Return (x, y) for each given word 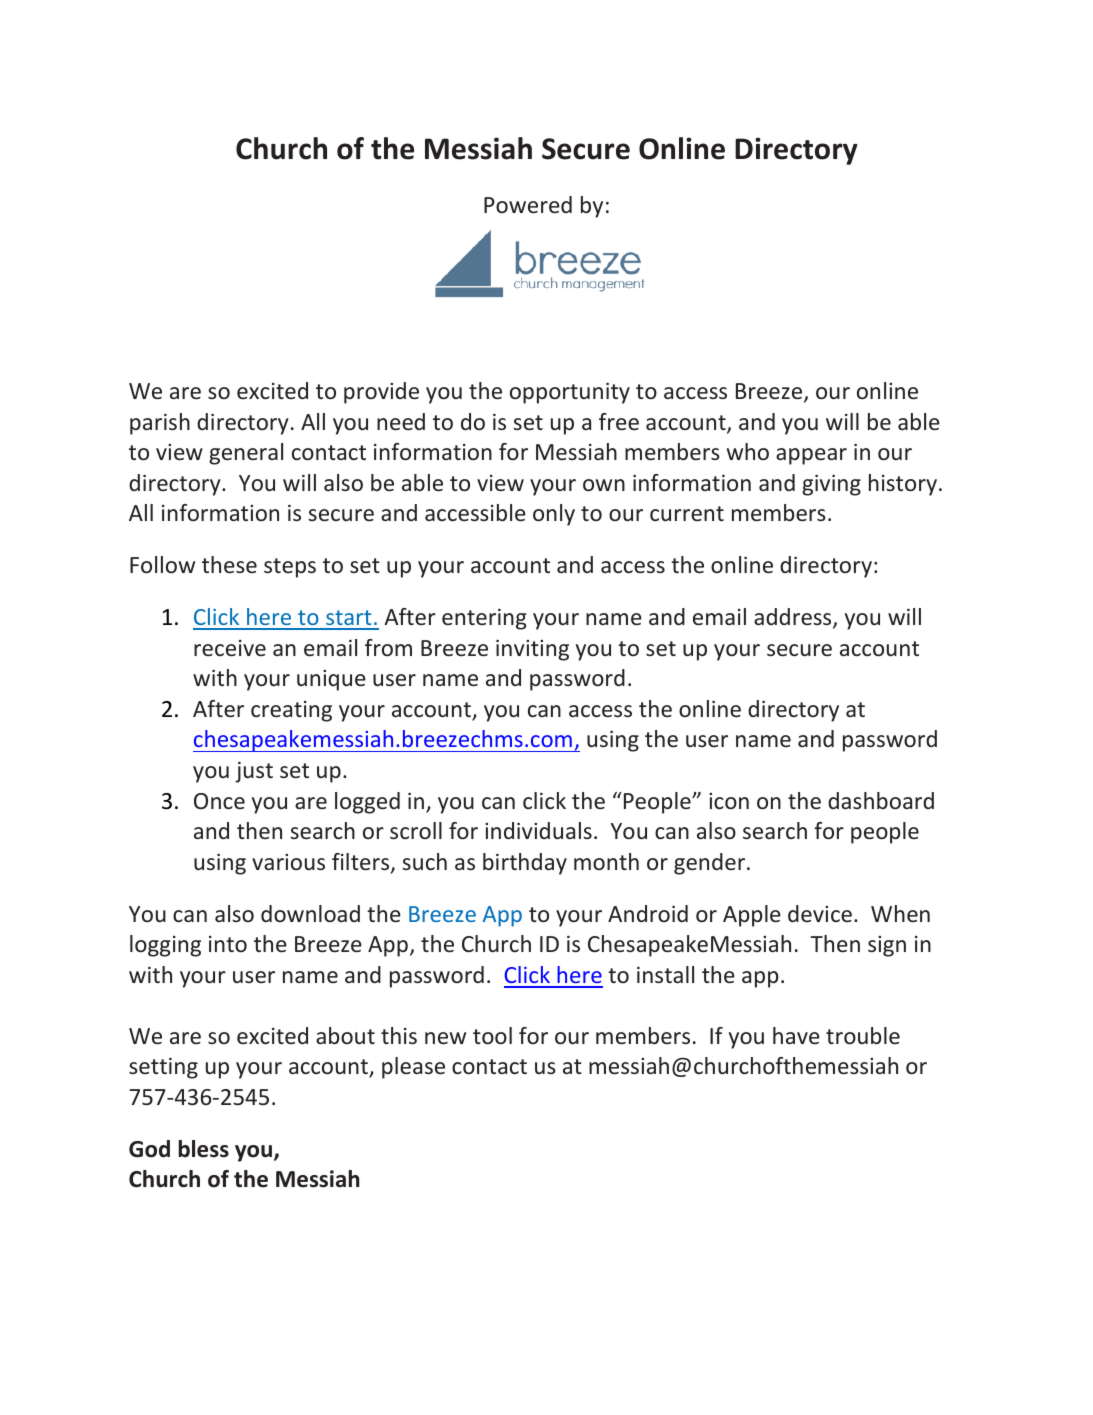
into (228, 944)
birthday (525, 864)
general (246, 454)
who (748, 451)
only (554, 515)
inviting (532, 650)
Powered (528, 204)
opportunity (570, 393)
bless (203, 1149)
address (794, 618)
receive (230, 648)
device (820, 913)
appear (811, 456)
